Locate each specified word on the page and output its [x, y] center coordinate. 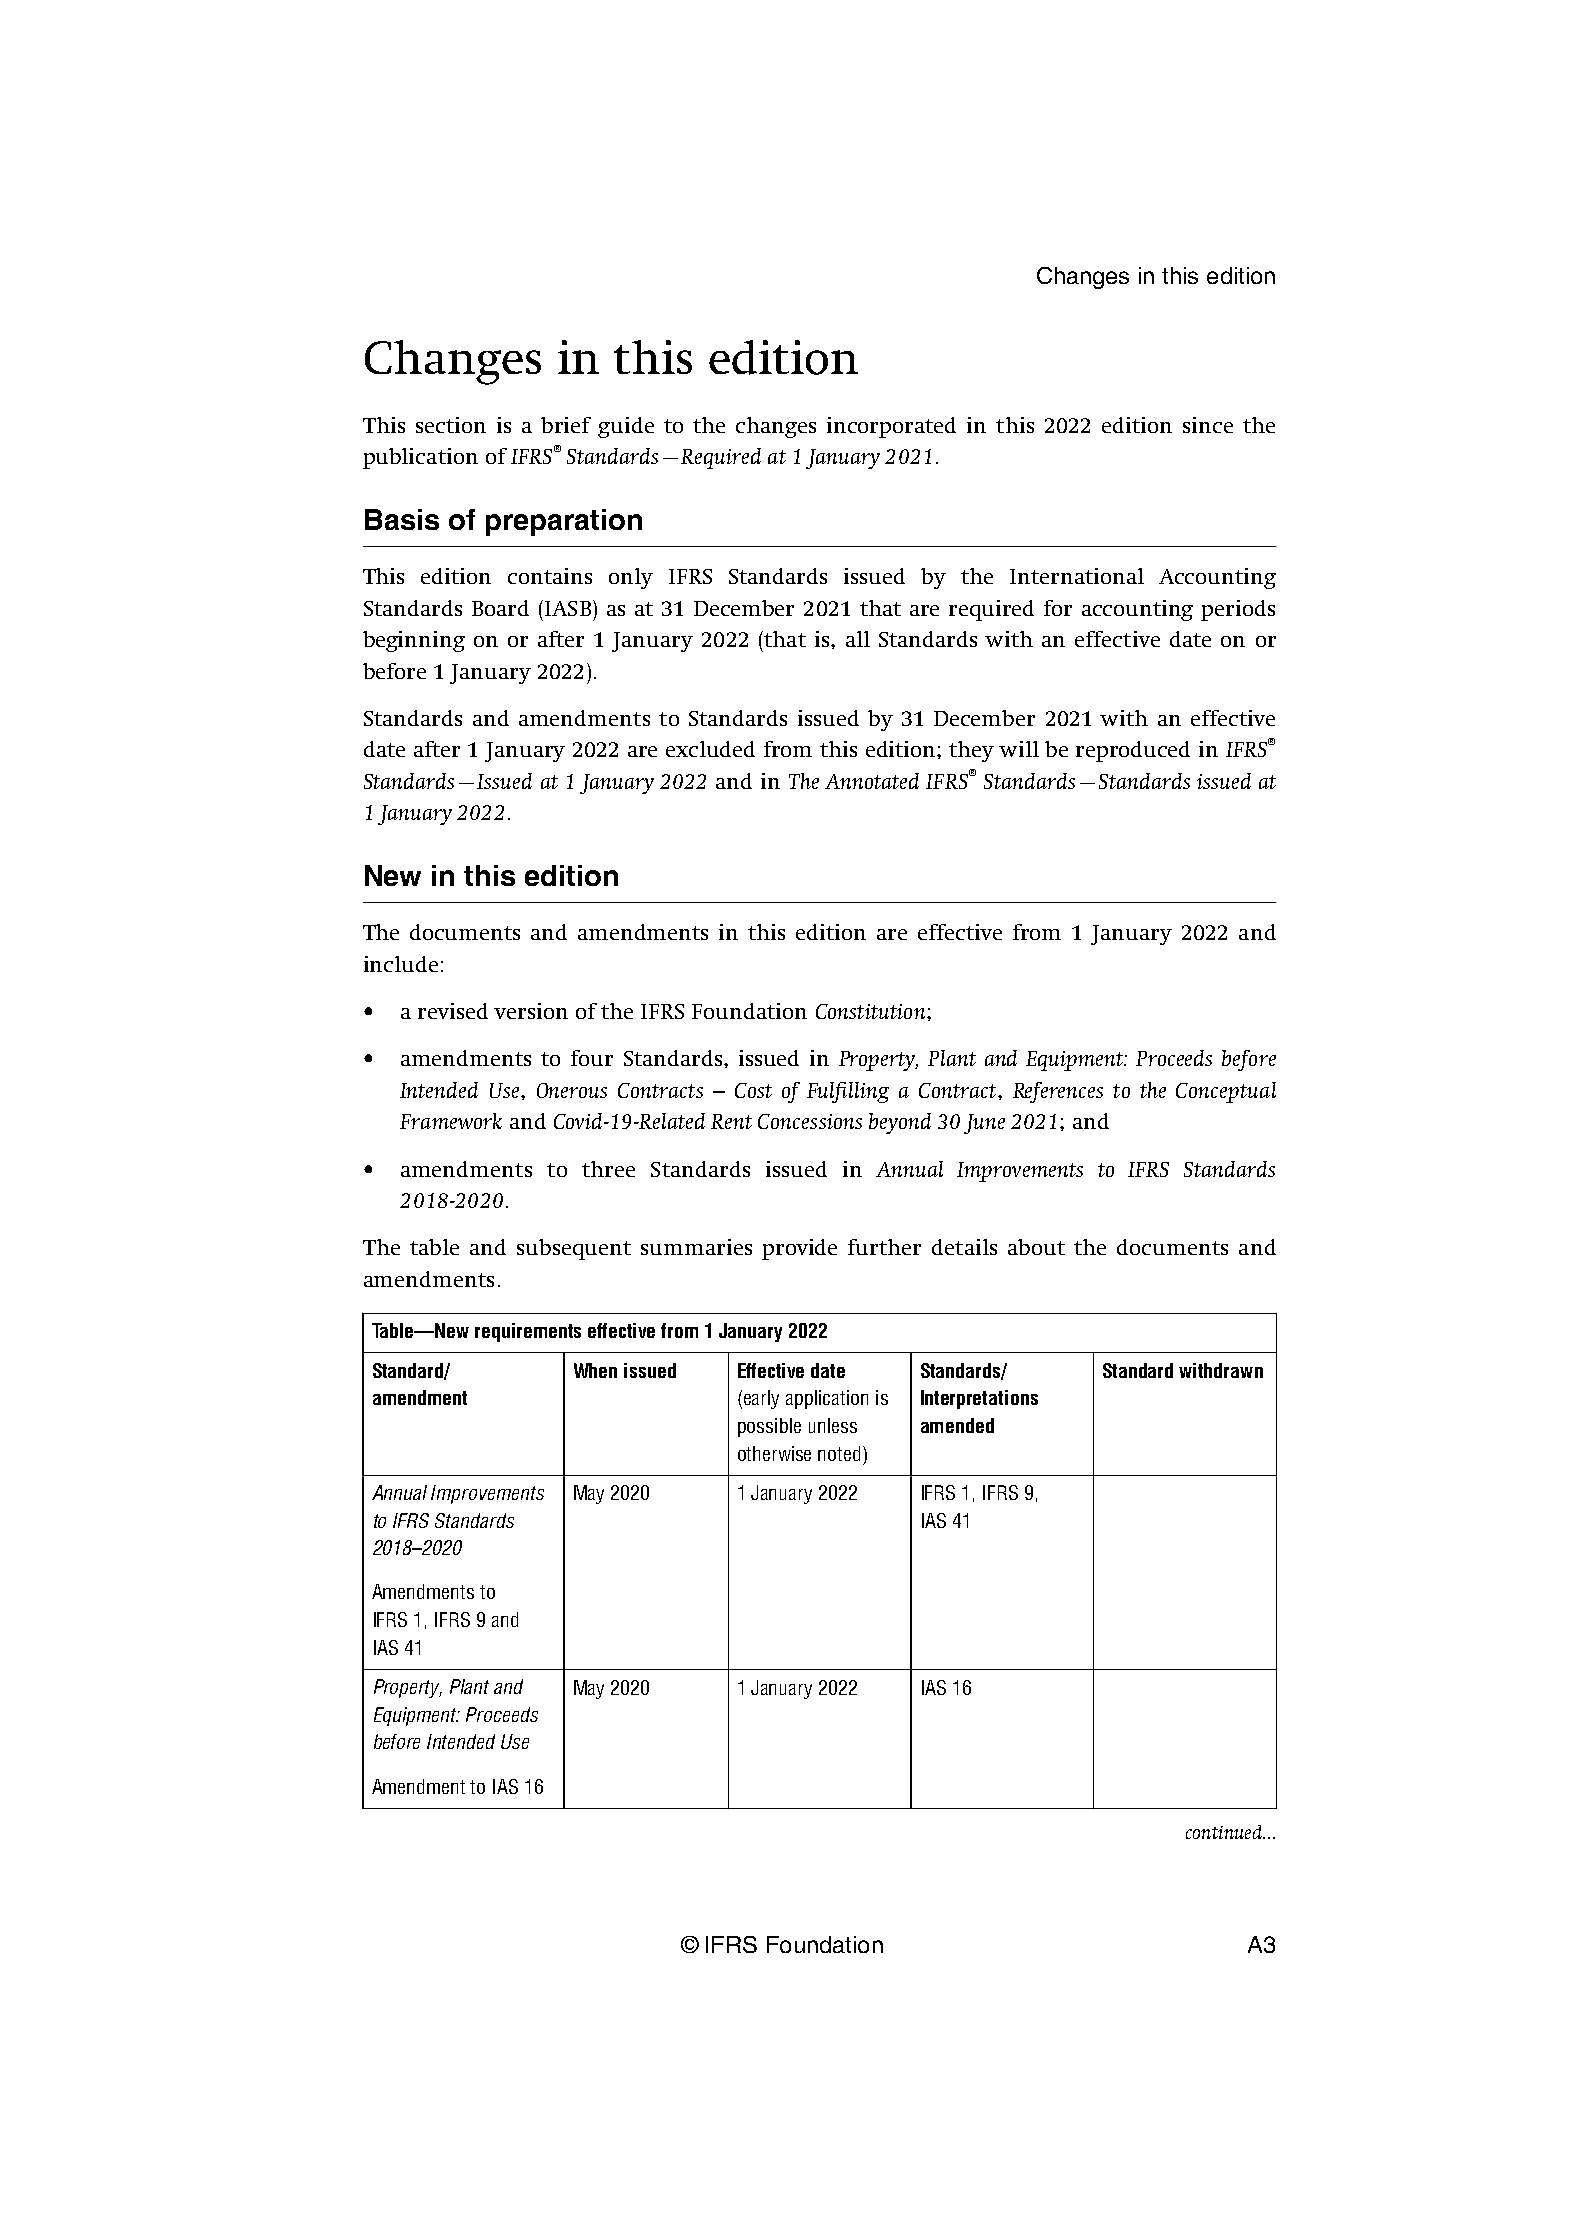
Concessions [810, 1121]
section [451, 425]
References [1058, 1092]
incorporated [891, 427]
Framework [451, 1121]
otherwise [774, 1453]
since [1208, 425]
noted [839, 1453]
